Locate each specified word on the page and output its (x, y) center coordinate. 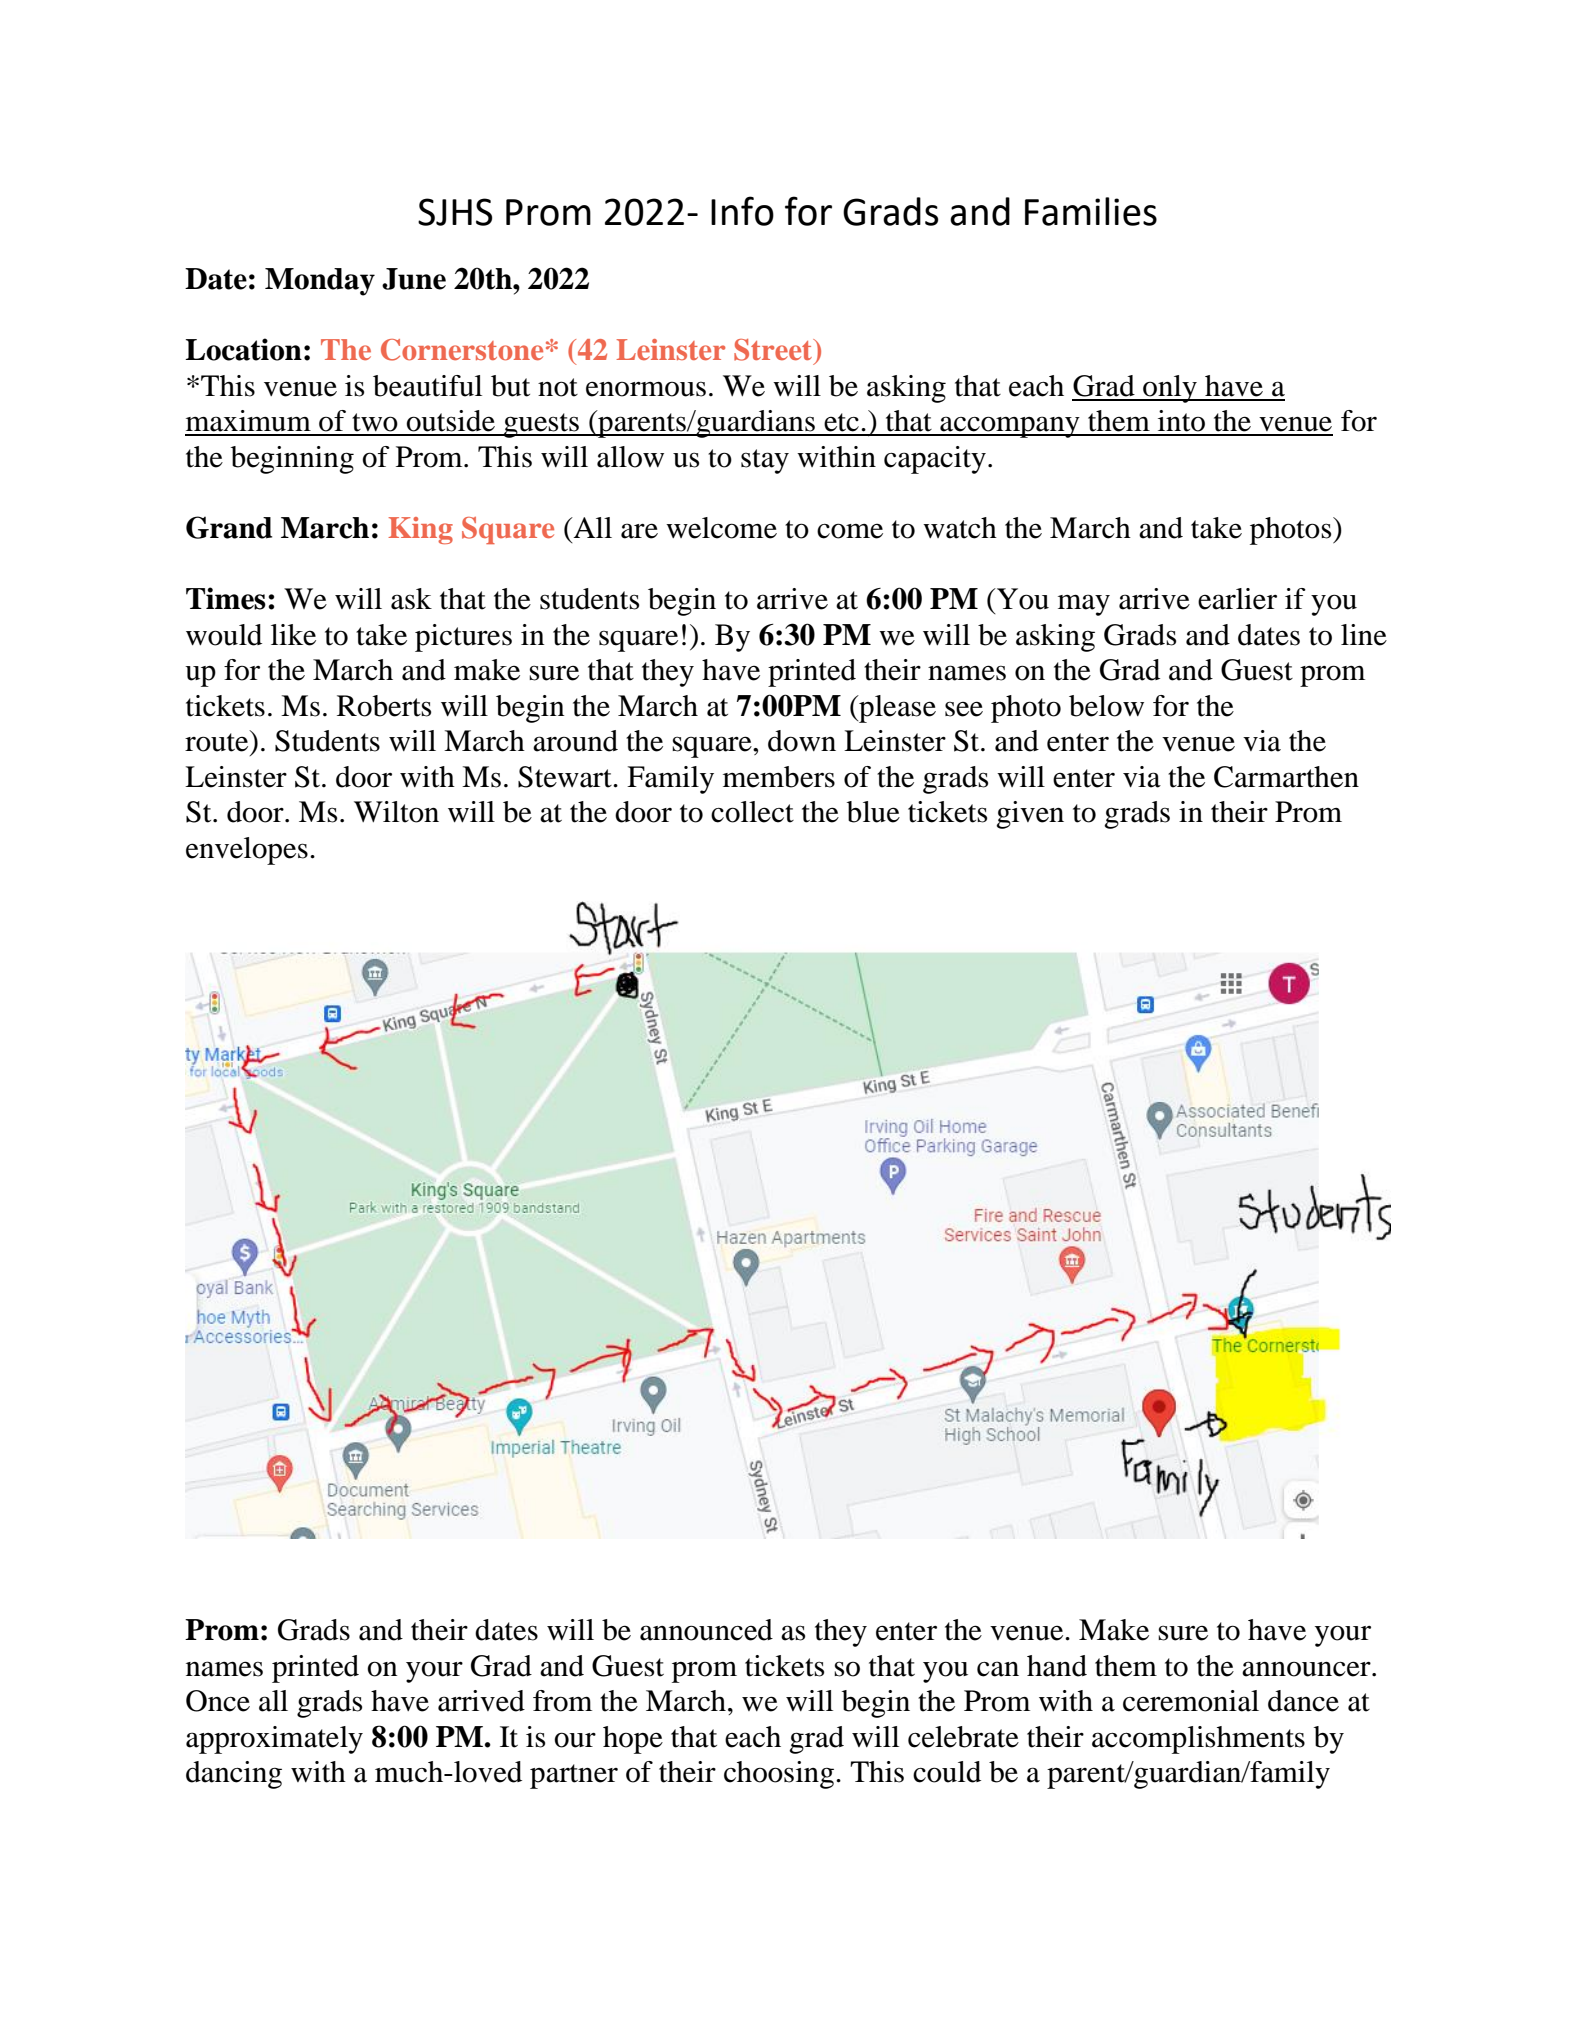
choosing (779, 1775)
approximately (274, 1740)
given (1030, 815)
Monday (320, 282)
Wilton (396, 812)
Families (1091, 211)
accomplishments (1198, 1740)
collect (752, 812)
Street (774, 350)
